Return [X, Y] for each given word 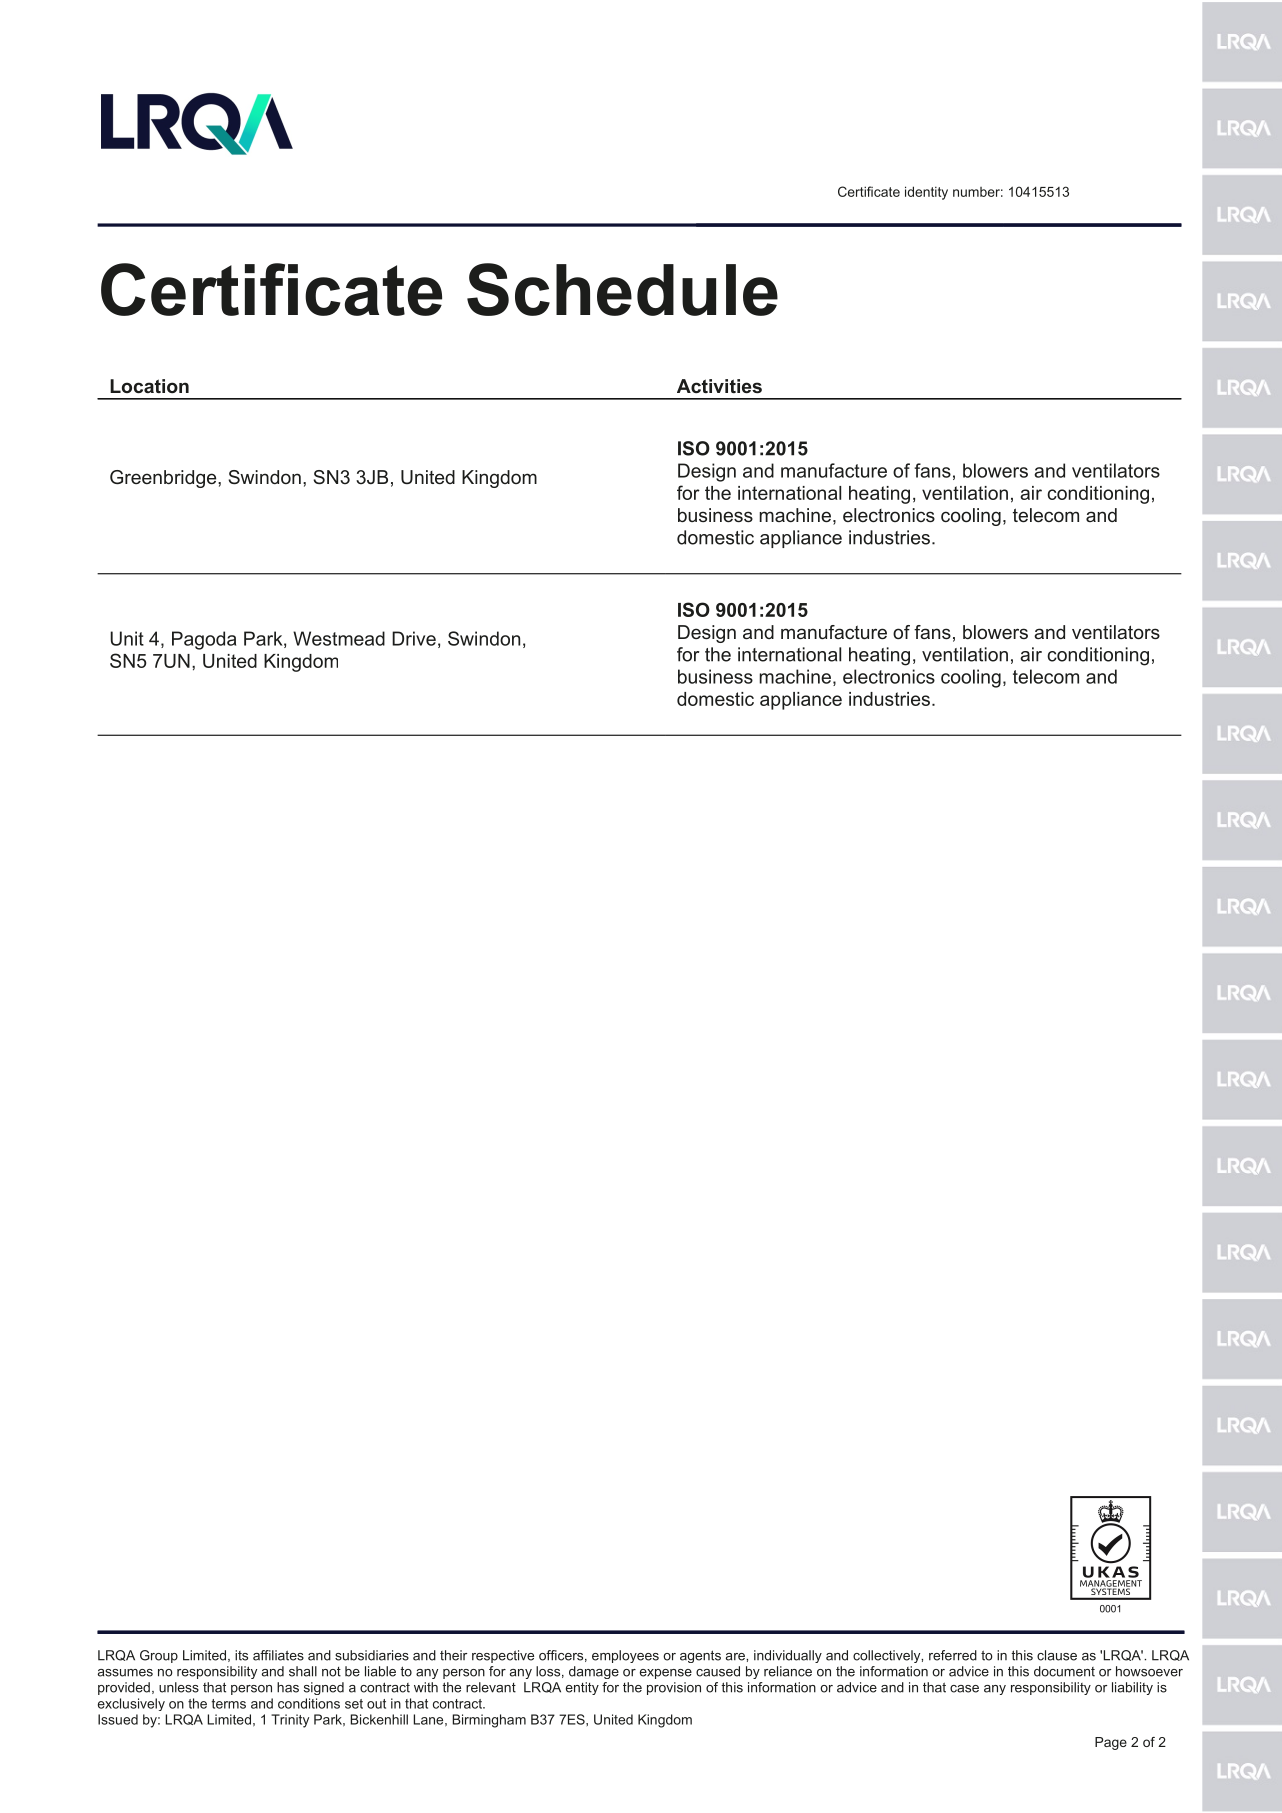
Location [149, 386]
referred [953, 1655]
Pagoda [204, 640]
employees [625, 1656]
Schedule [622, 289]
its [241, 1655]
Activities [719, 386]
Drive [414, 638]
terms [229, 1704]
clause [1057, 1655]
